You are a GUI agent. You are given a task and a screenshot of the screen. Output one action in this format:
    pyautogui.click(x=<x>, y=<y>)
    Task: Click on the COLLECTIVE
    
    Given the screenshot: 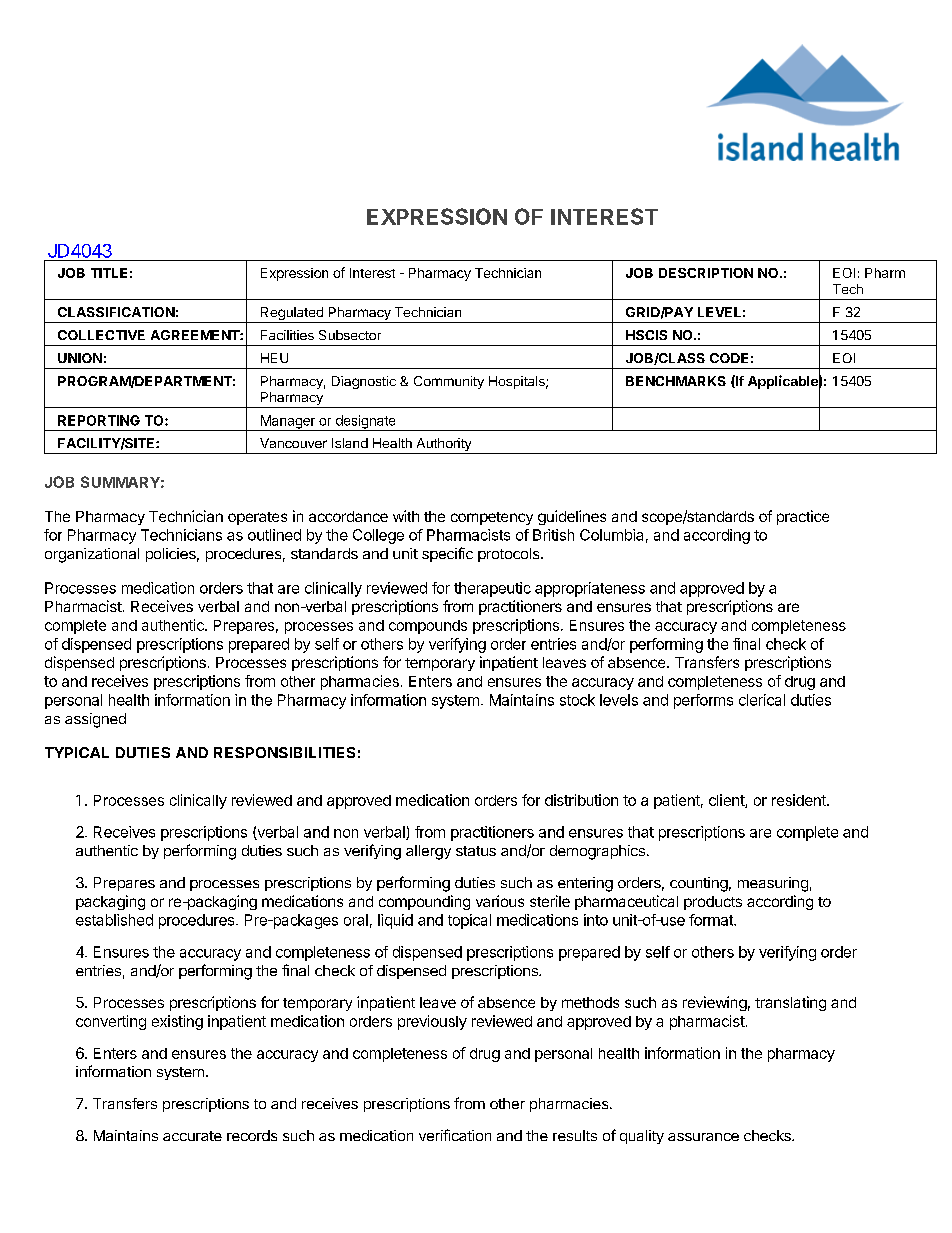 What is the action you would take?
    pyautogui.click(x=101, y=335)
